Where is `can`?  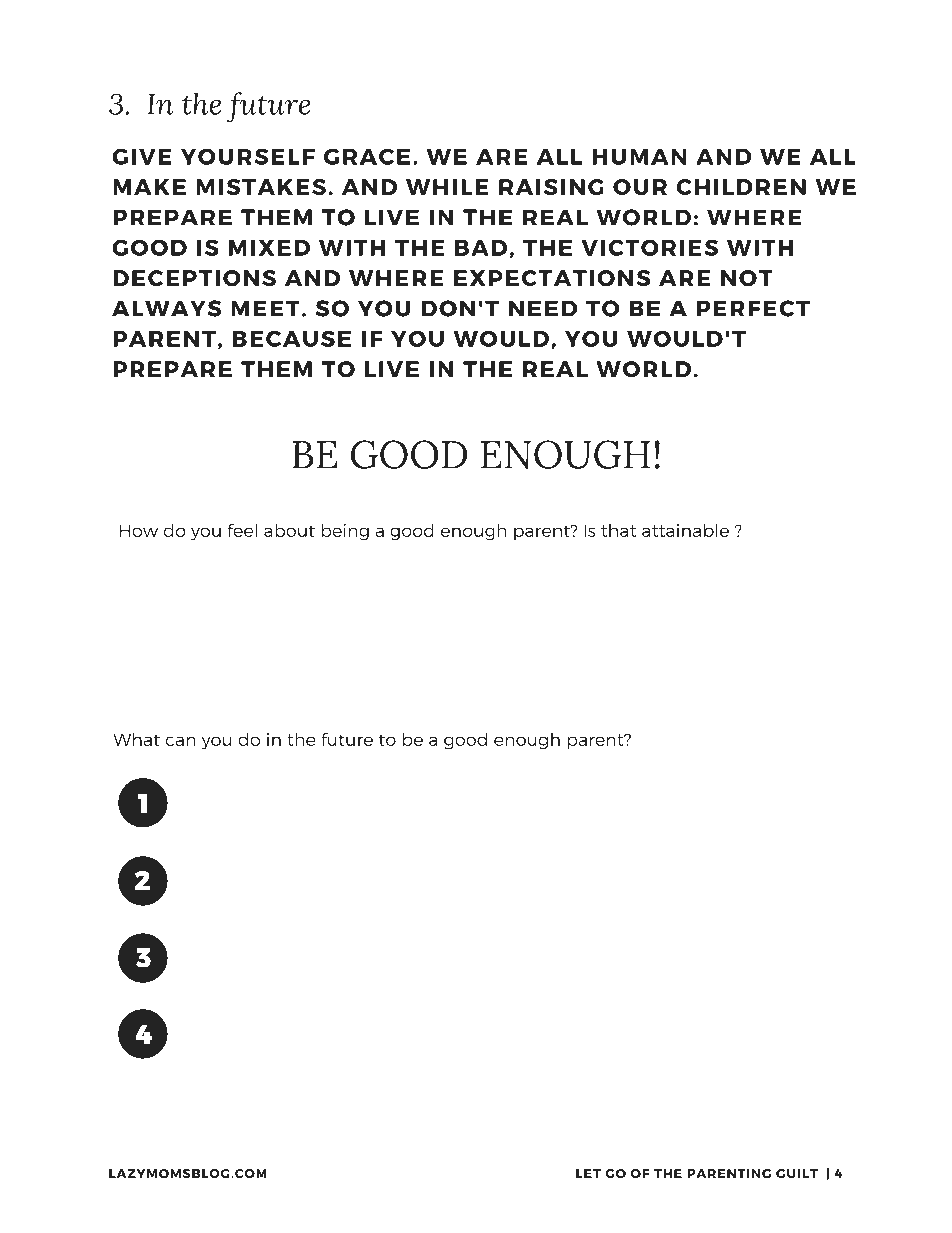
can is located at coordinates (180, 741).
